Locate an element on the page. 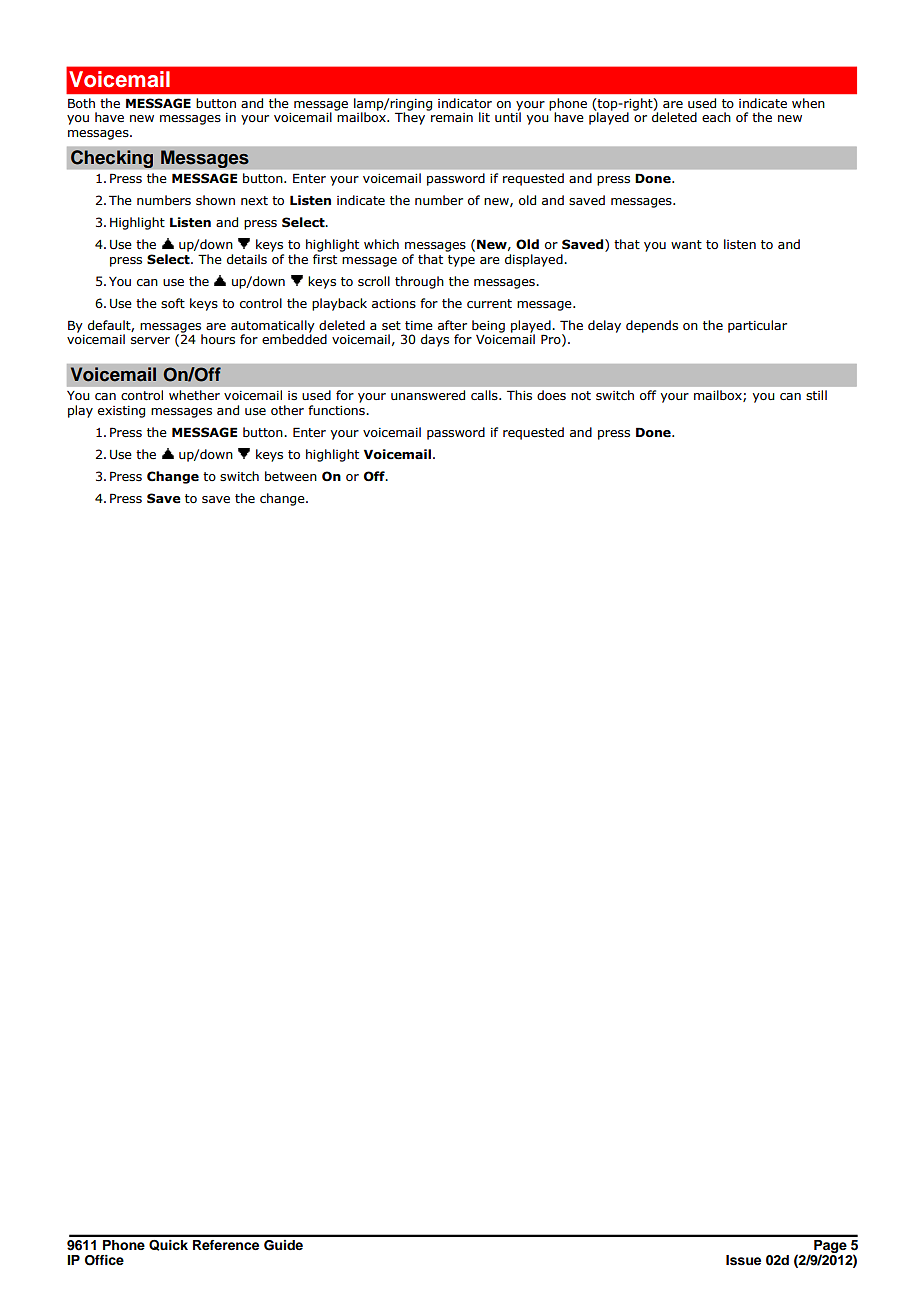 The image size is (924, 1308). existing is located at coordinates (121, 412).
